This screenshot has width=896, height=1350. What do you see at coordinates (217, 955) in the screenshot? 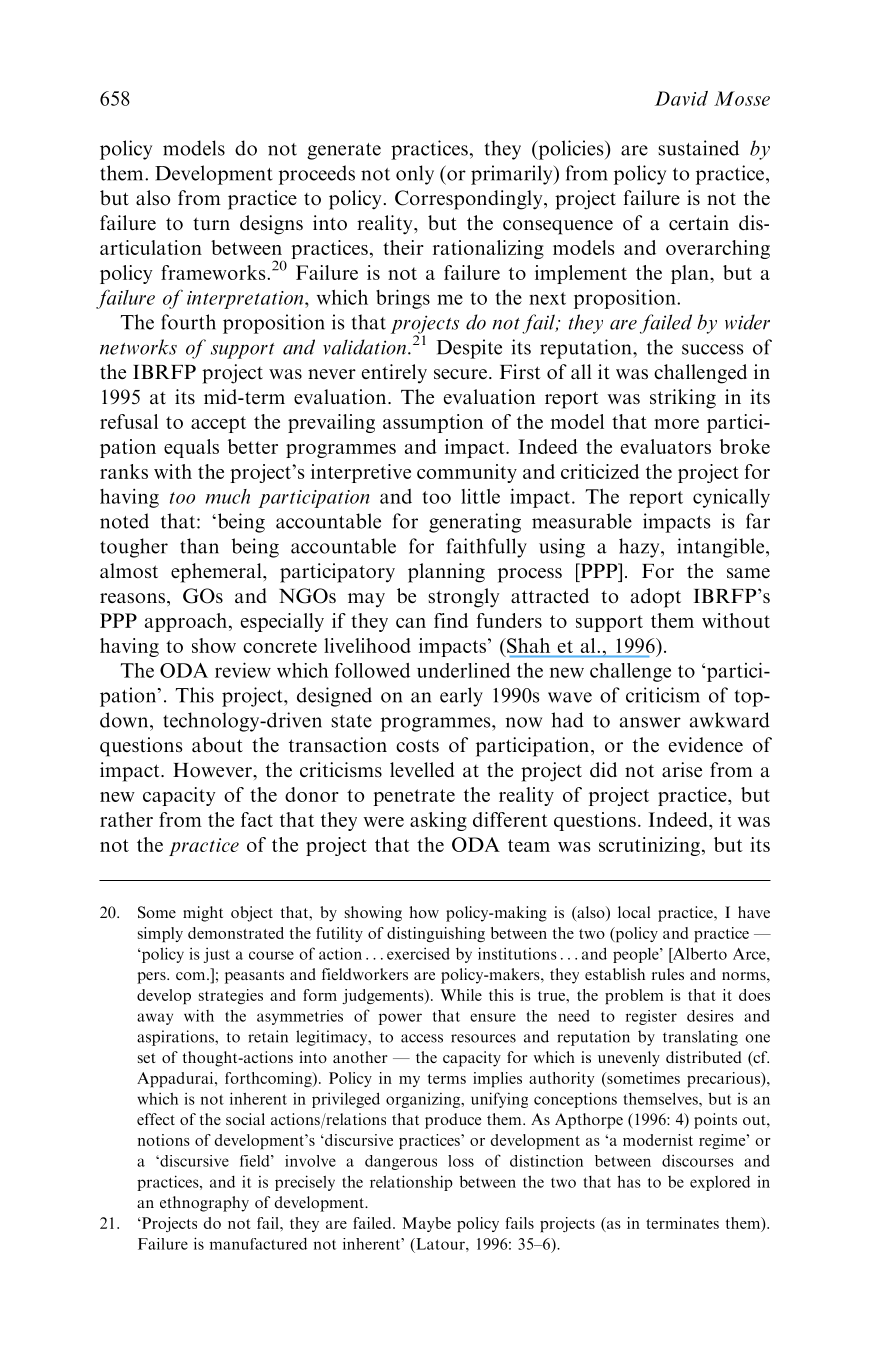
I see `just` at bounding box center [217, 955].
